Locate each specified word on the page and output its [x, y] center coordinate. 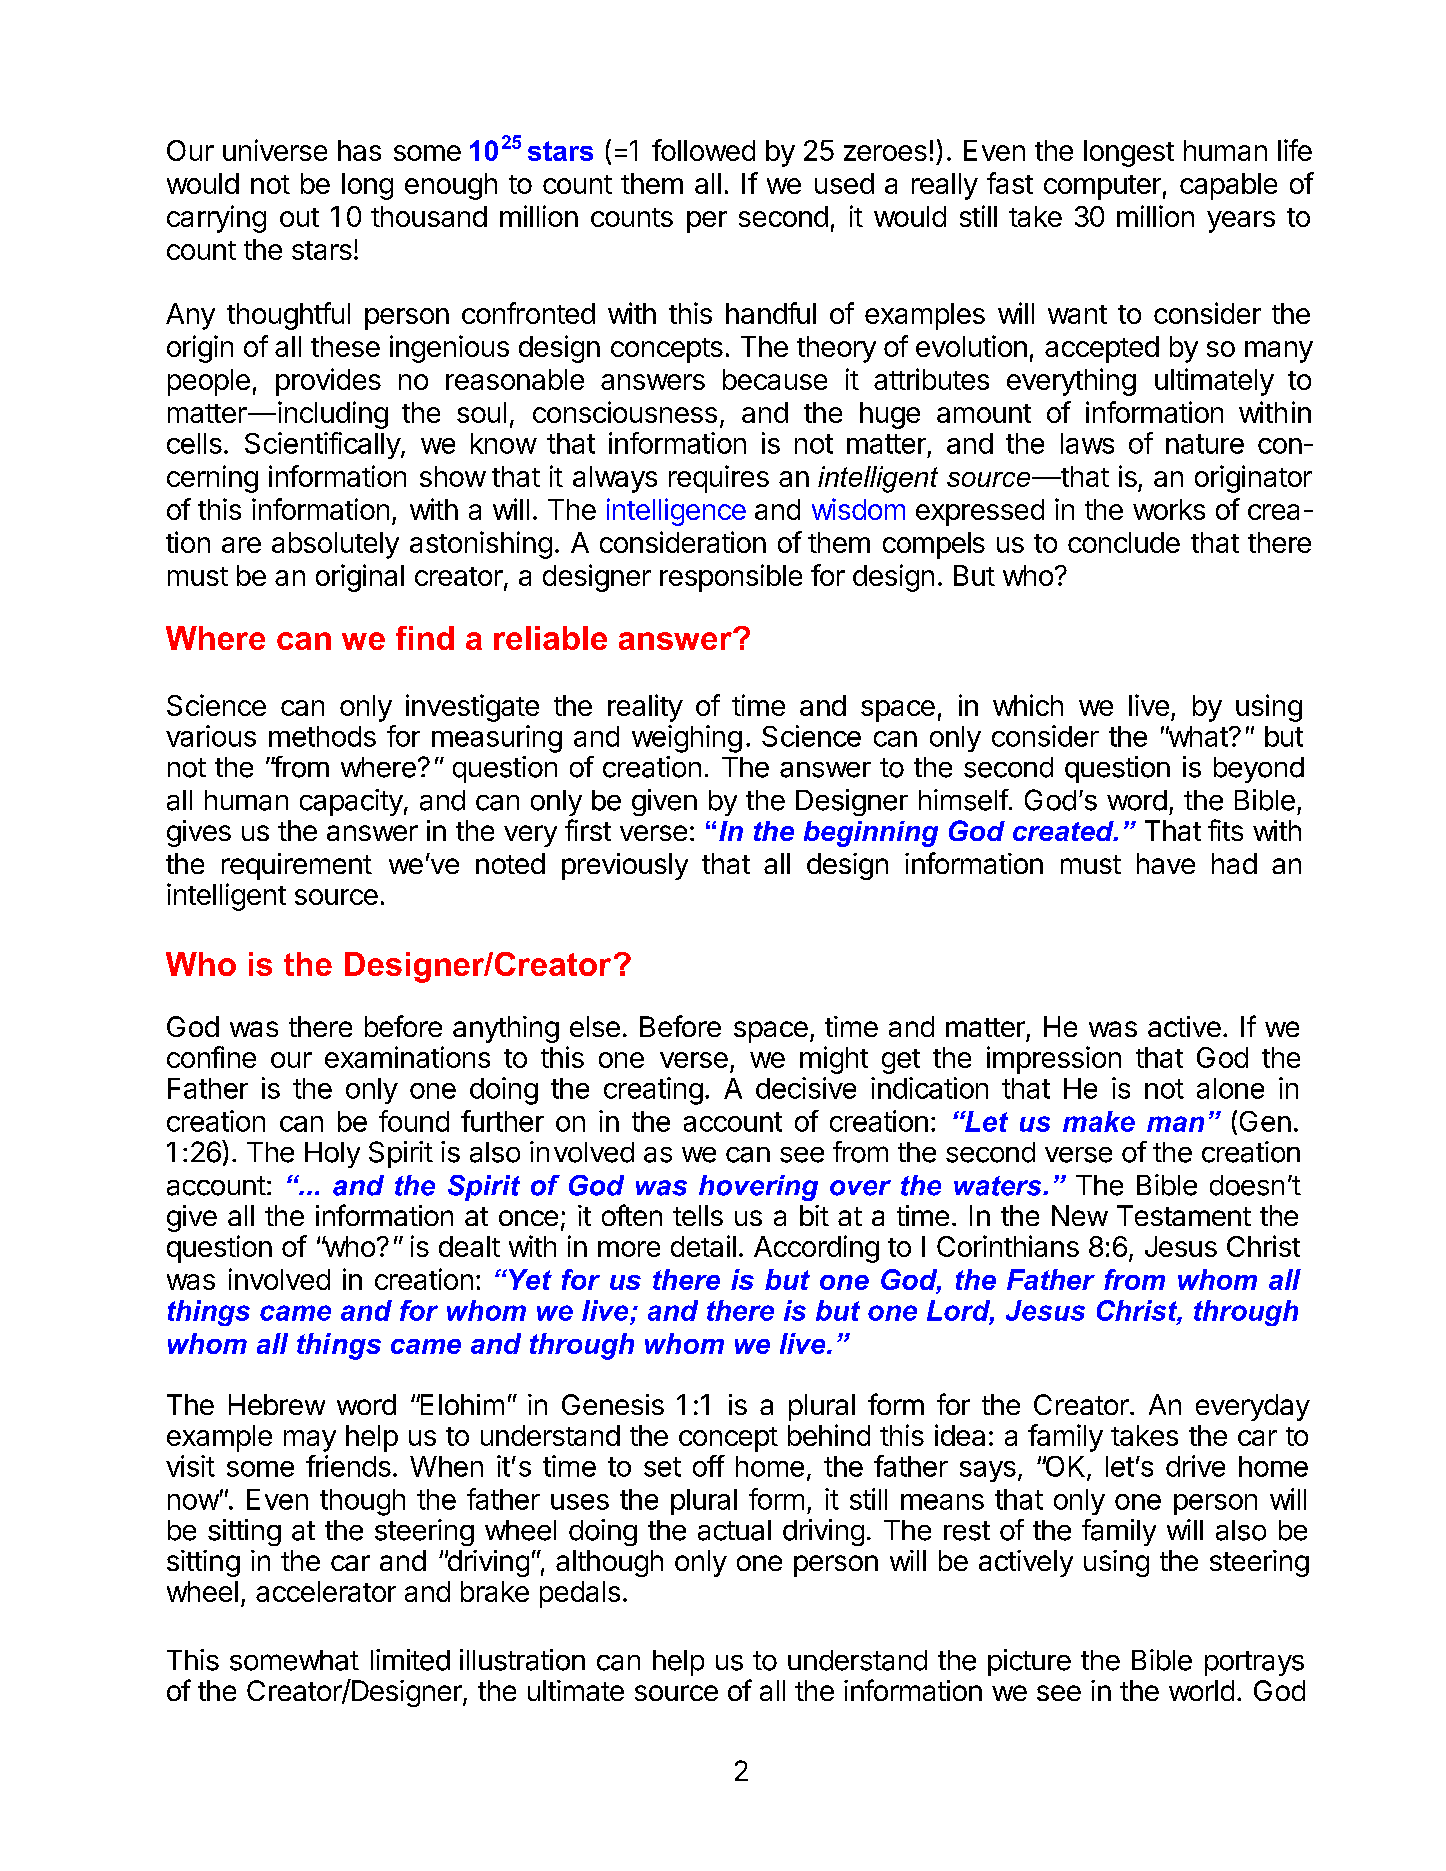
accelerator [326, 1591]
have [1166, 863]
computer [1102, 187]
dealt [469, 1246]
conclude [1124, 542]
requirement [297, 866]
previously [625, 866]
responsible [731, 578]
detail [703, 1246]
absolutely [335, 545]
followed [703, 150]
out [299, 217]
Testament [1184, 1215]
